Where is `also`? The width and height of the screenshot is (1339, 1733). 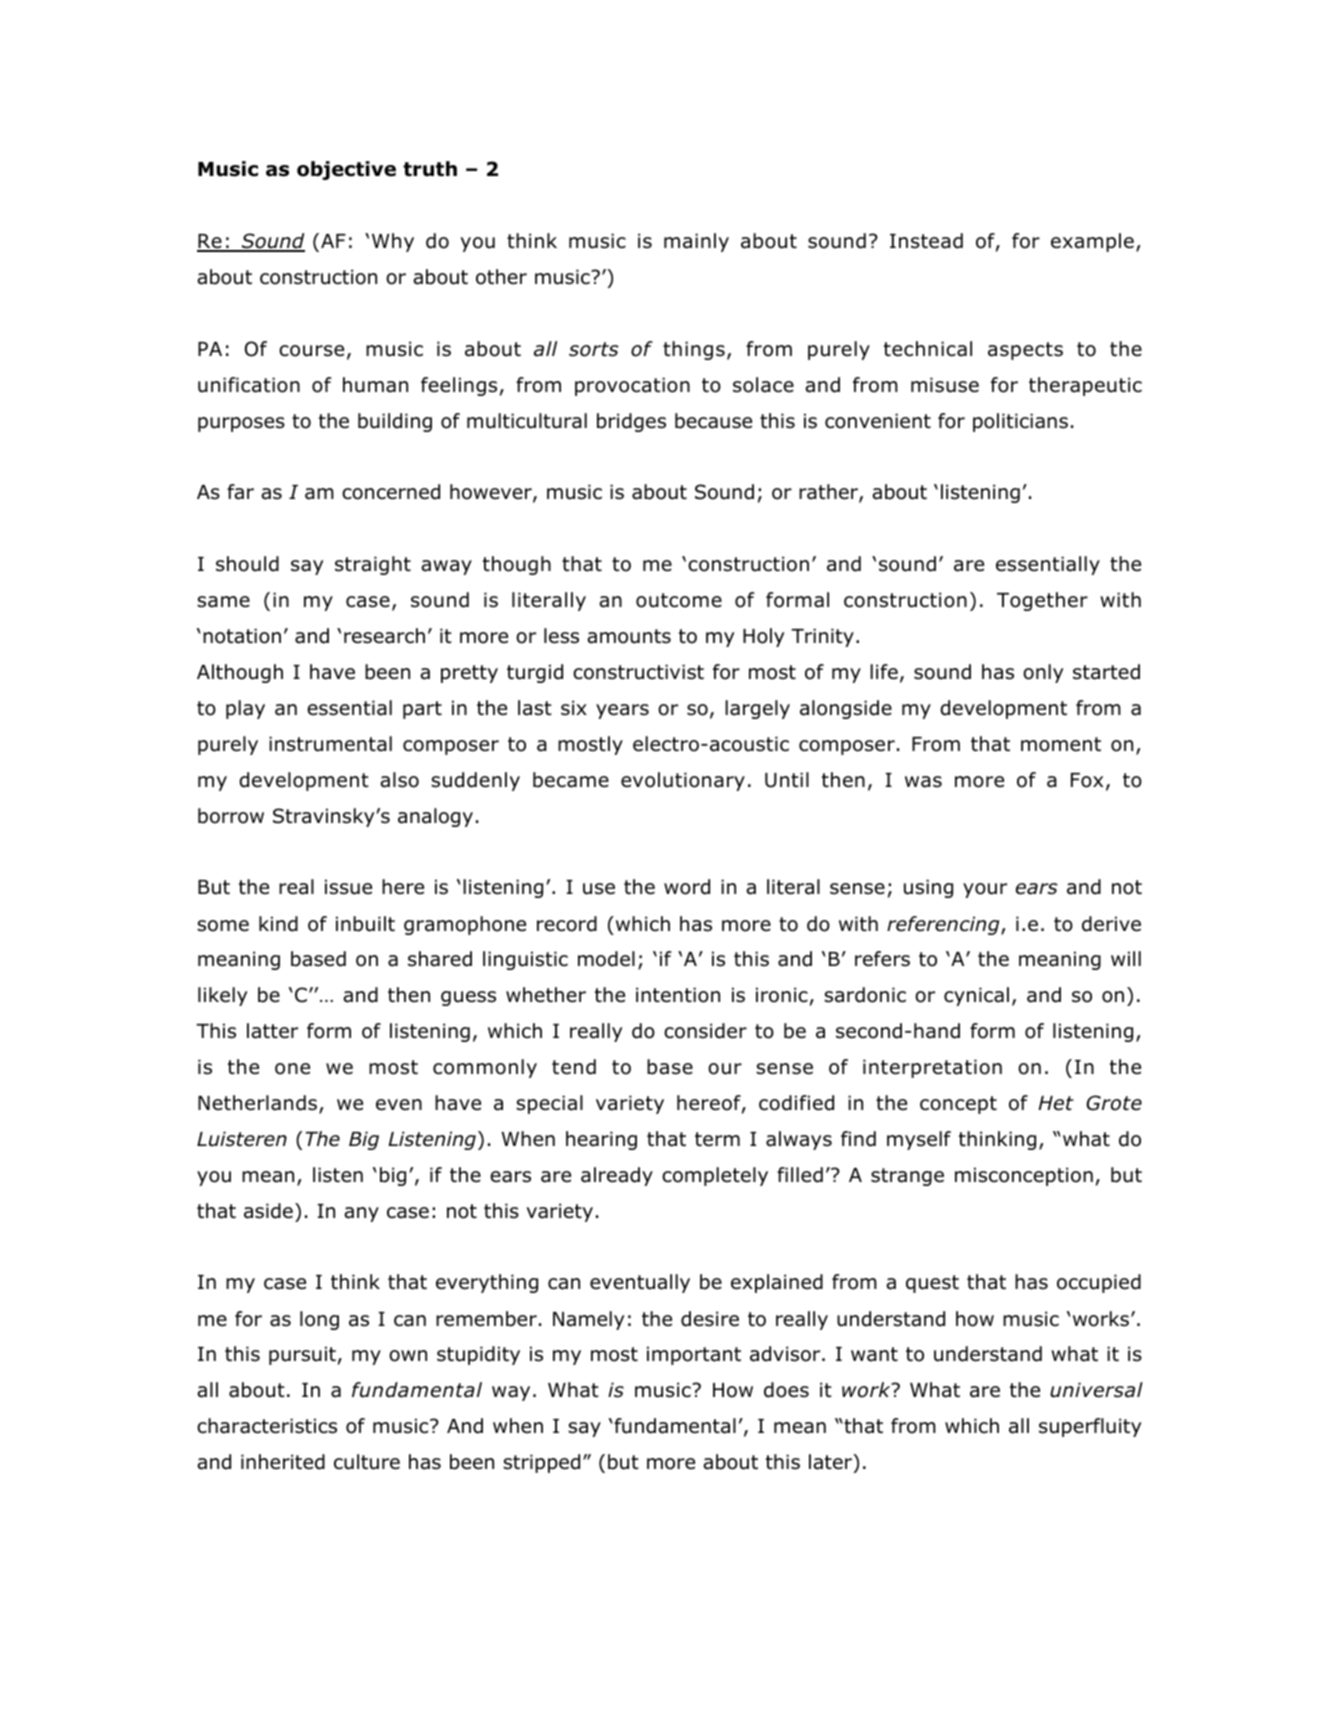 also is located at coordinates (399, 780).
